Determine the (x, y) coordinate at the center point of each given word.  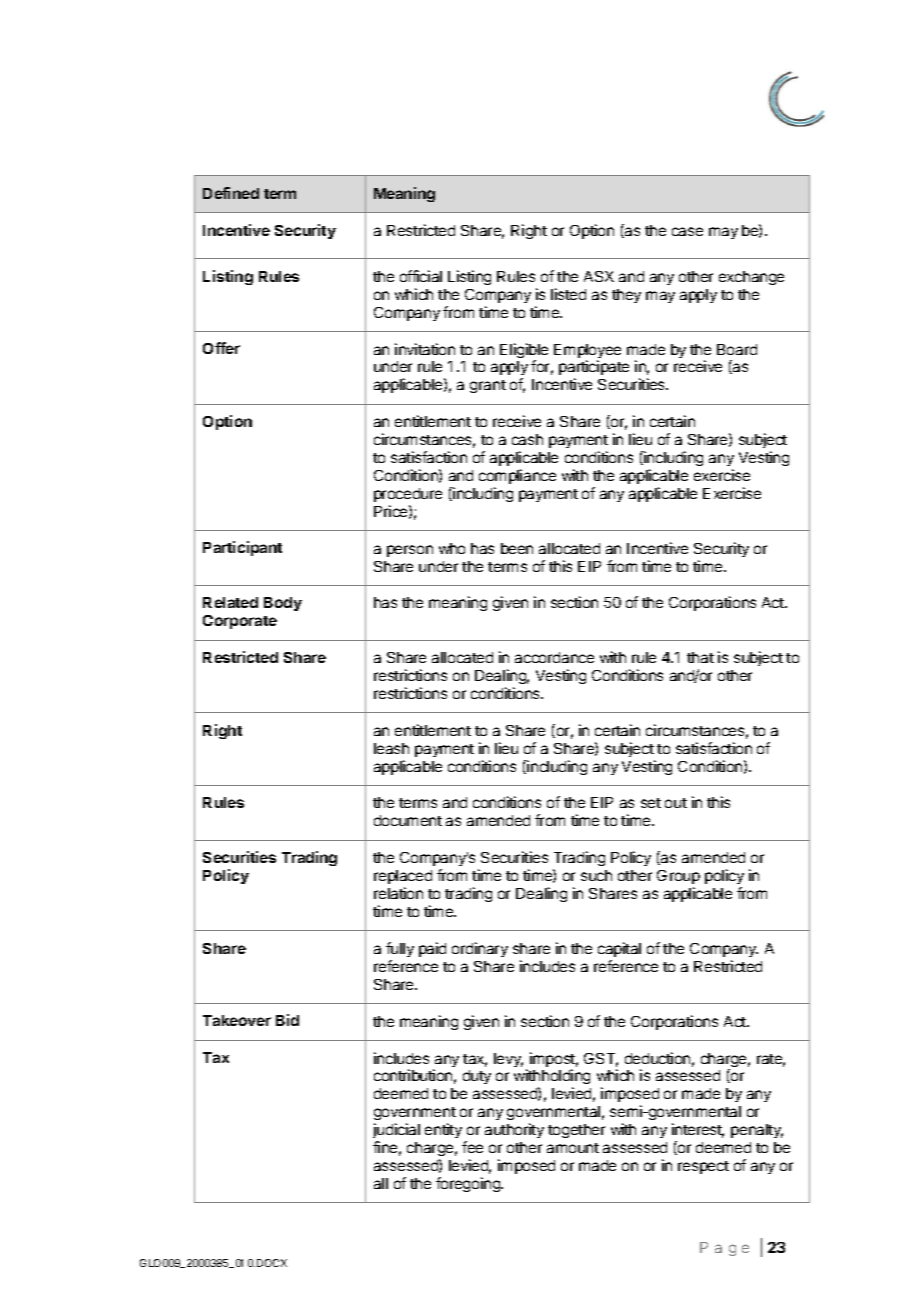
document (408, 820)
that (700, 657)
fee (472, 1147)
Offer (221, 348)
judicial (396, 1130)
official (421, 276)
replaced (403, 877)
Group (678, 877)
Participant (242, 548)
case (687, 231)
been (517, 548)
